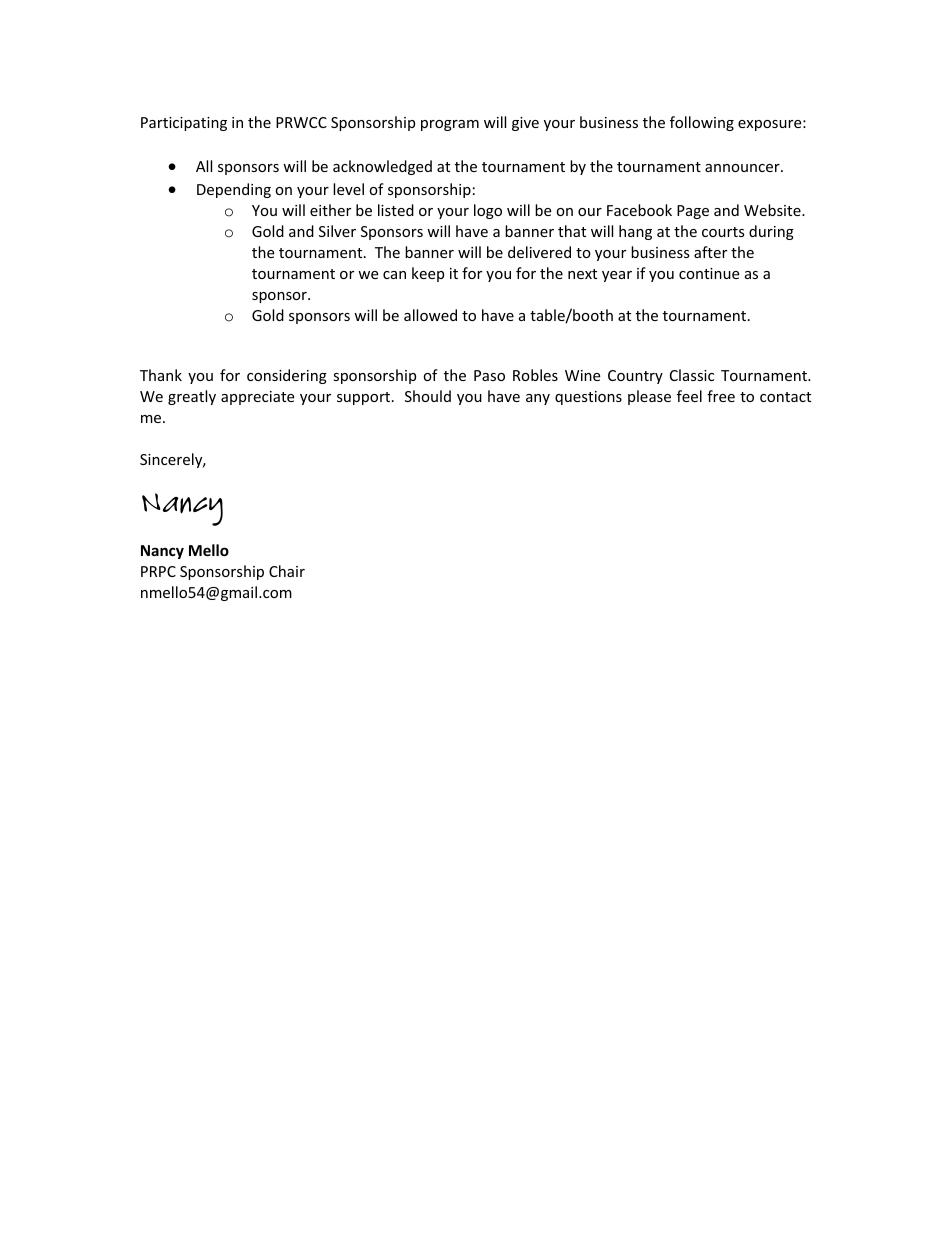 The image size is (952, 1233). Describe the element at coordinates (702, 123) in the screenshot. I see `following` at that location.
